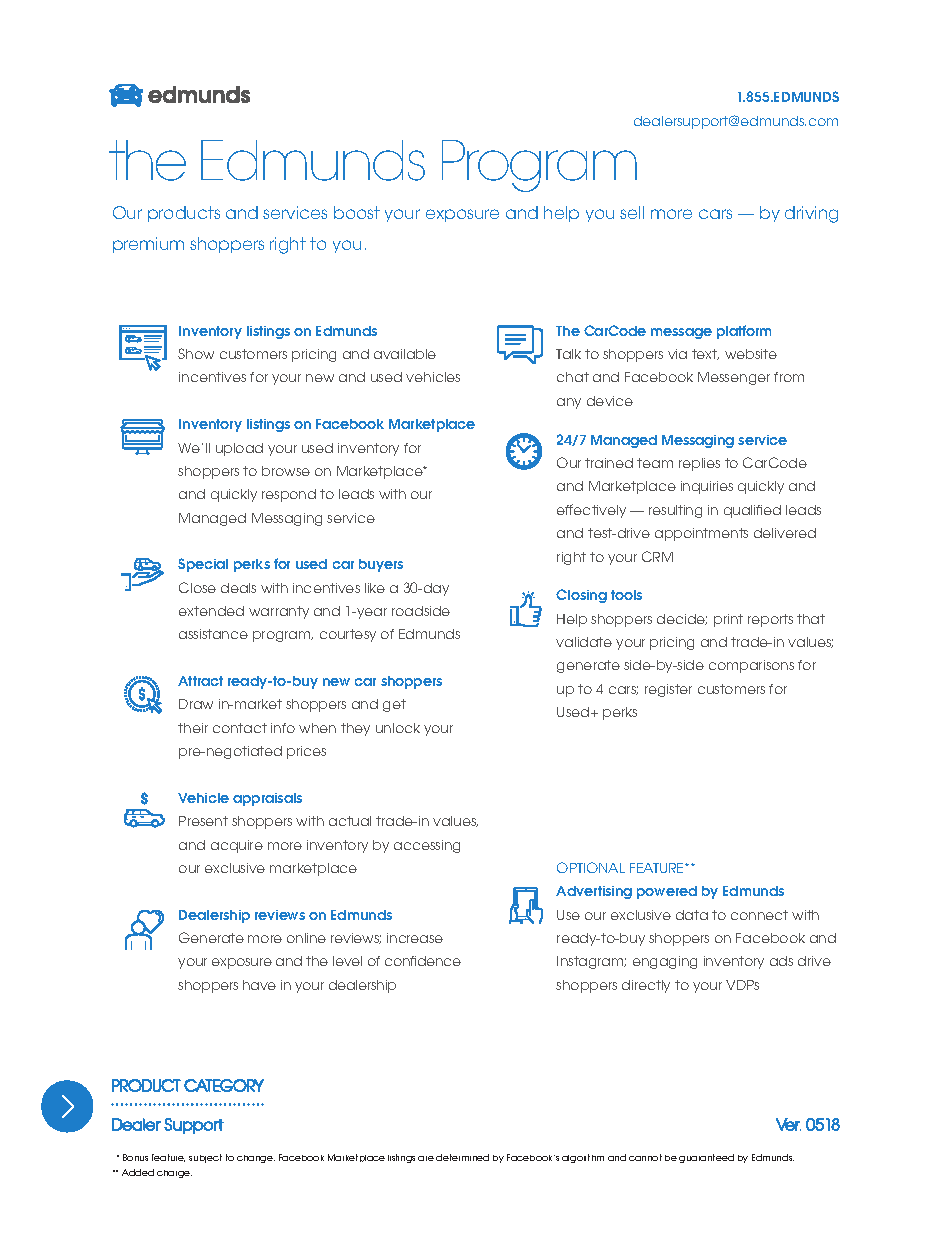 The height and width of the page is (1233, 952). I want to click on get, so click(394, 705).
